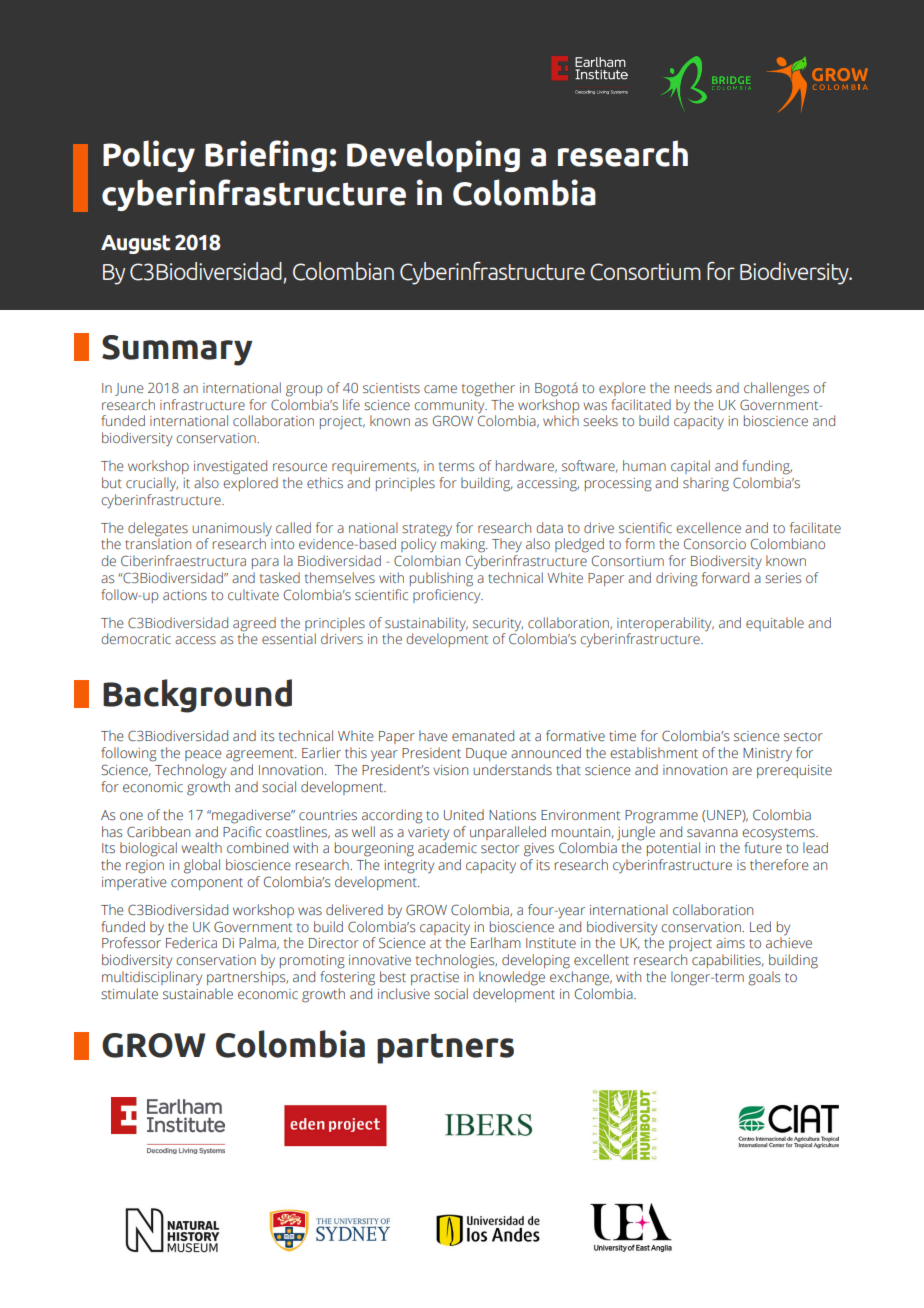 This screenshot has height=1308, width=924. What do you see at coordinates (136, 244) in the screenshot?
I see `August` at bounding box center [136, 244].
